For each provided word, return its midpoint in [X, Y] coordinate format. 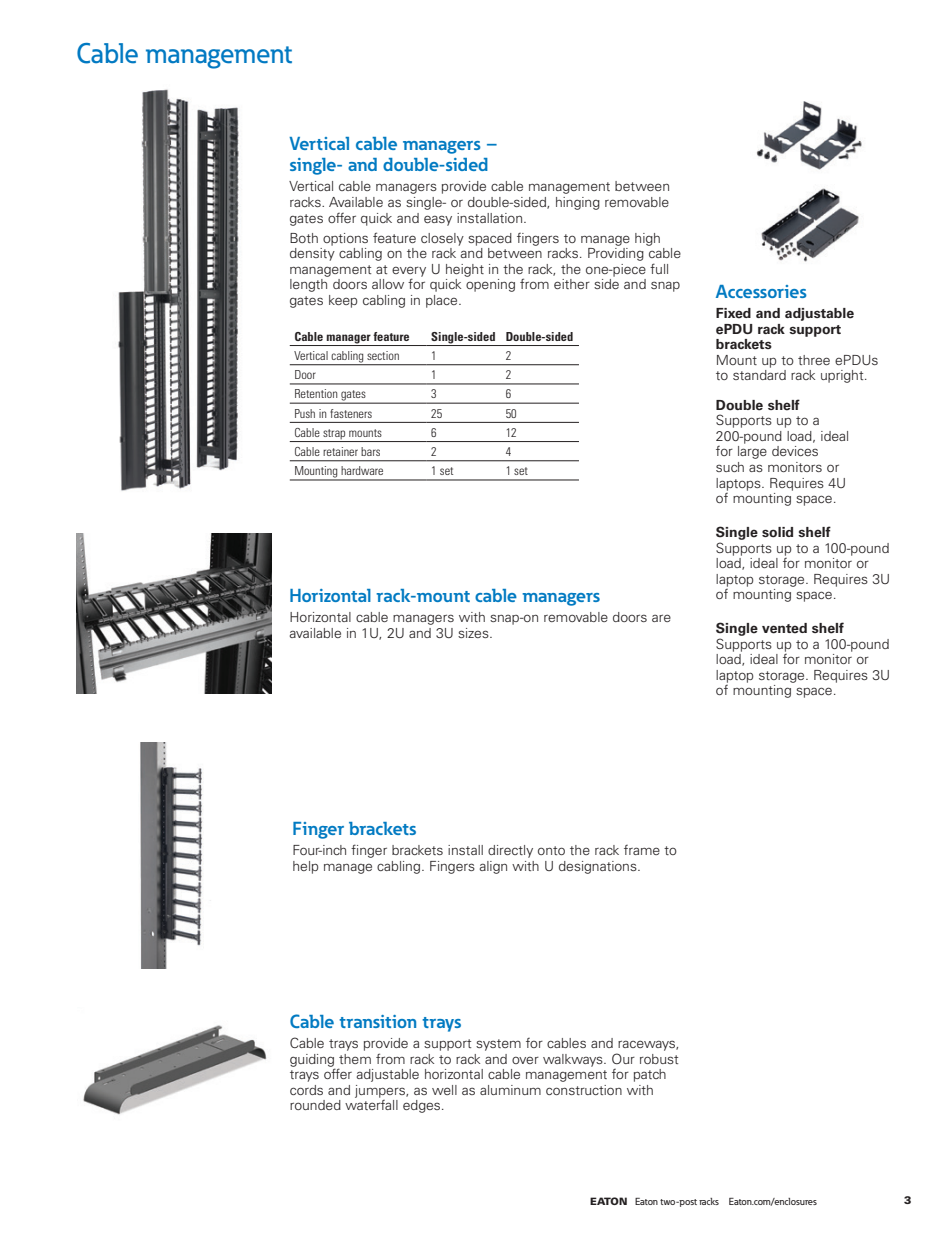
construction [584, 1090]
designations [599, 867]
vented [784, 628]
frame [642, 850]
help [306, 867]
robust [659, 1059]
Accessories [761, 291]
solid [777, 532]
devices [795, 451]
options [345, 239]
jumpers [381, 1091]
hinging [578, 203]
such [730, 467]
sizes [474, 633]
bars [370, 451]
